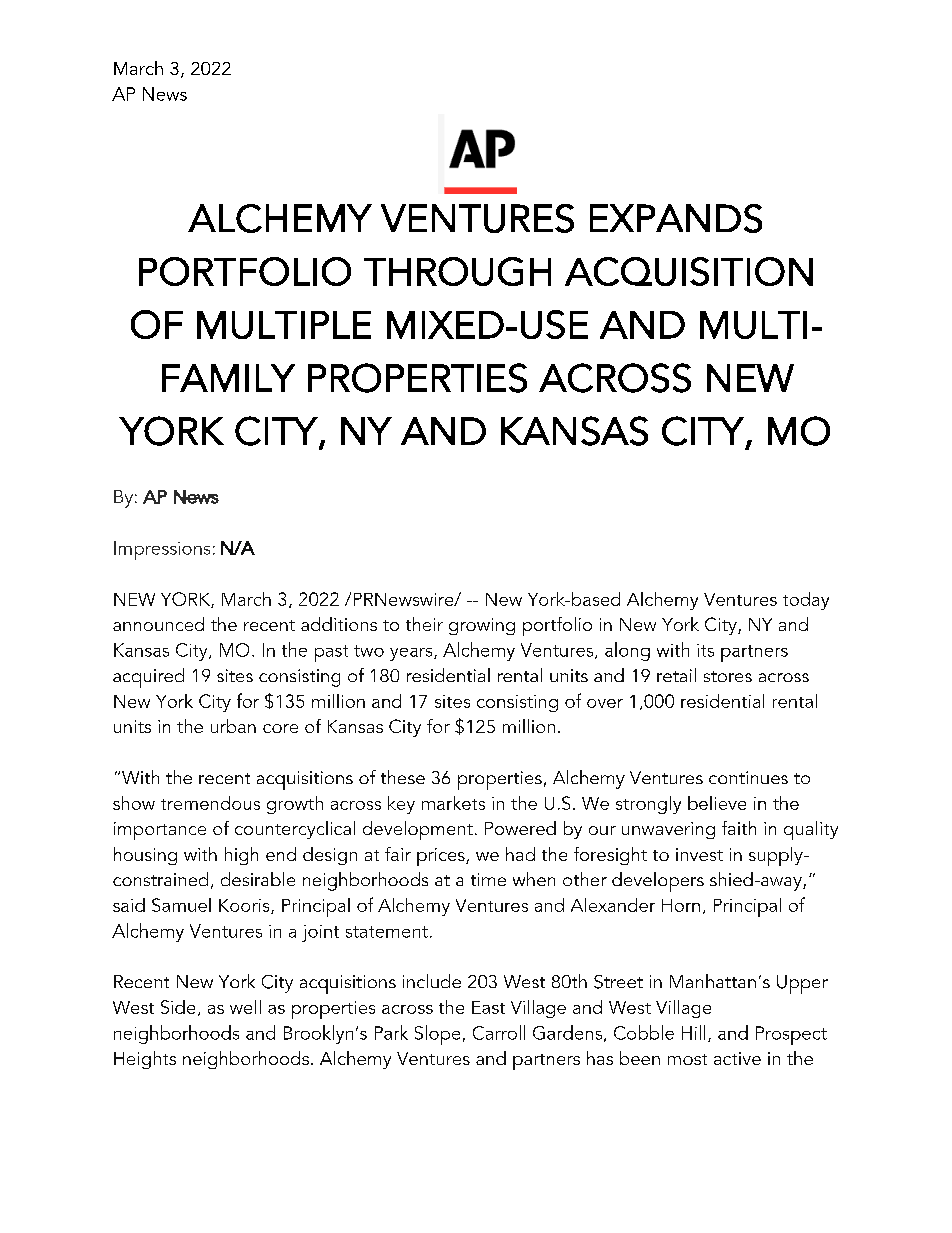  I want to click on today, so click(806, 601).
